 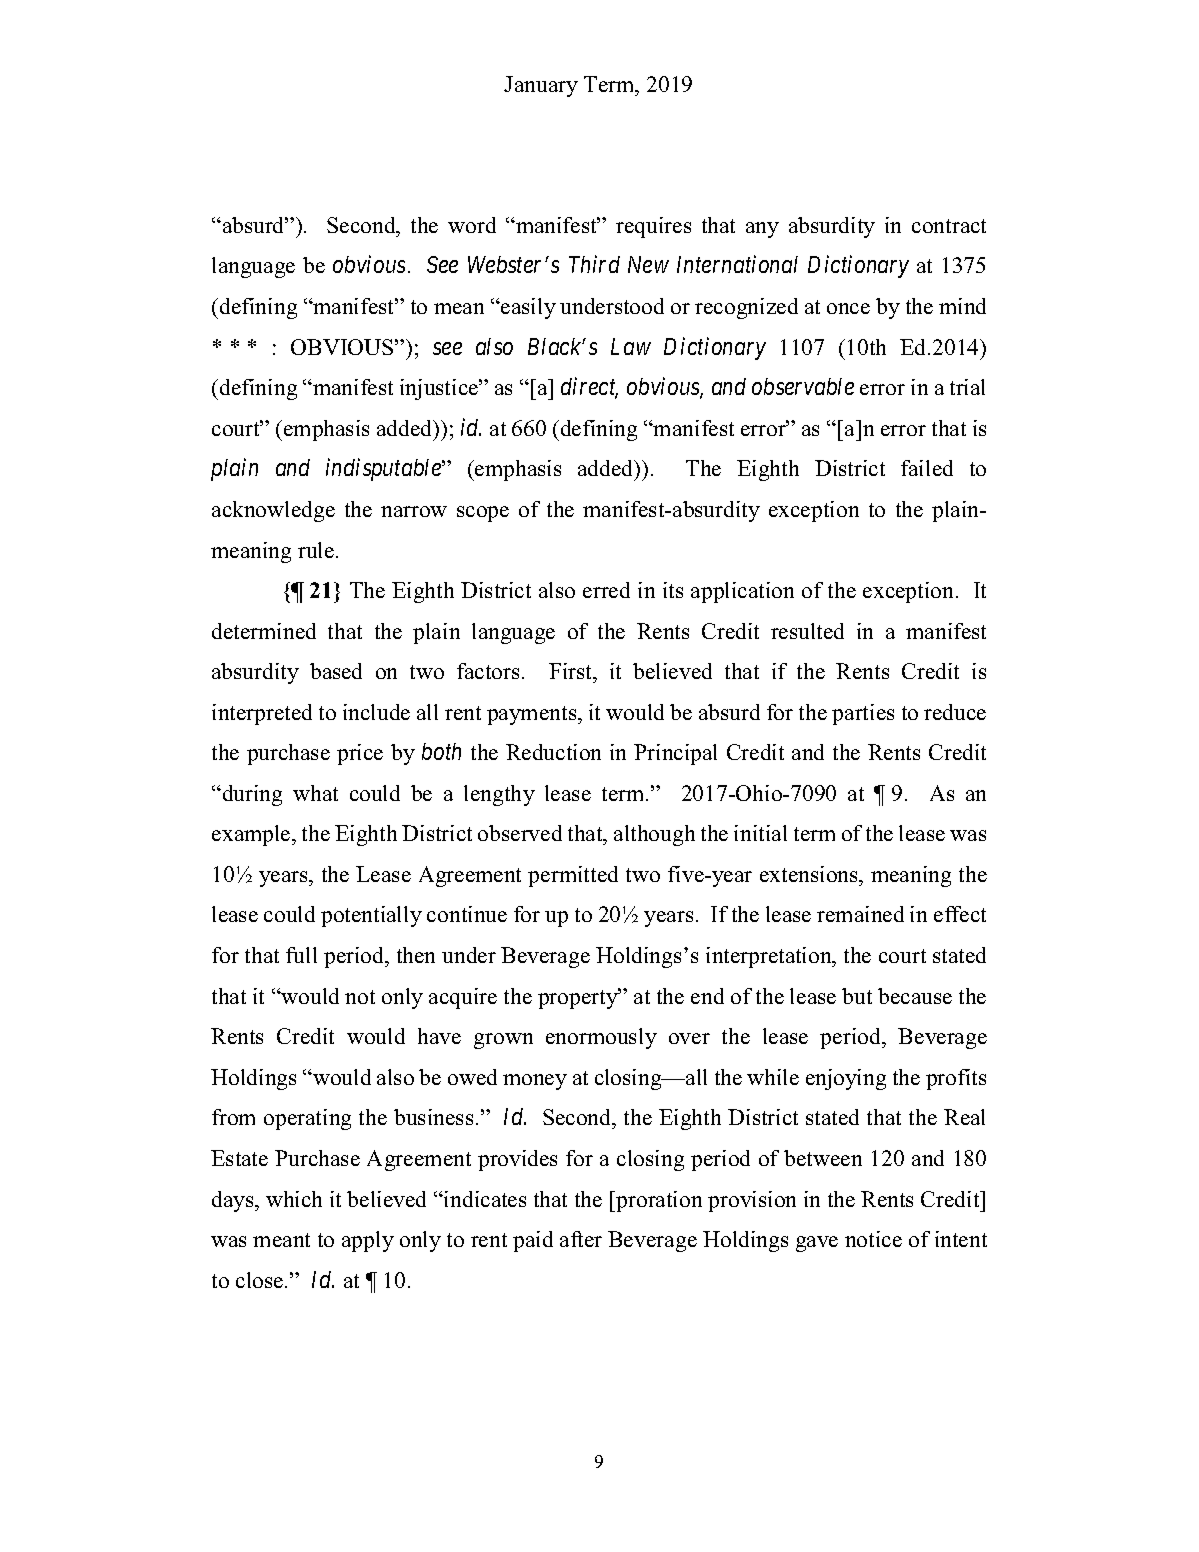 What do you see at coordinates (273, 511) in the screenshot?
I see `acknowledge` at bounding box center [273, 511].
